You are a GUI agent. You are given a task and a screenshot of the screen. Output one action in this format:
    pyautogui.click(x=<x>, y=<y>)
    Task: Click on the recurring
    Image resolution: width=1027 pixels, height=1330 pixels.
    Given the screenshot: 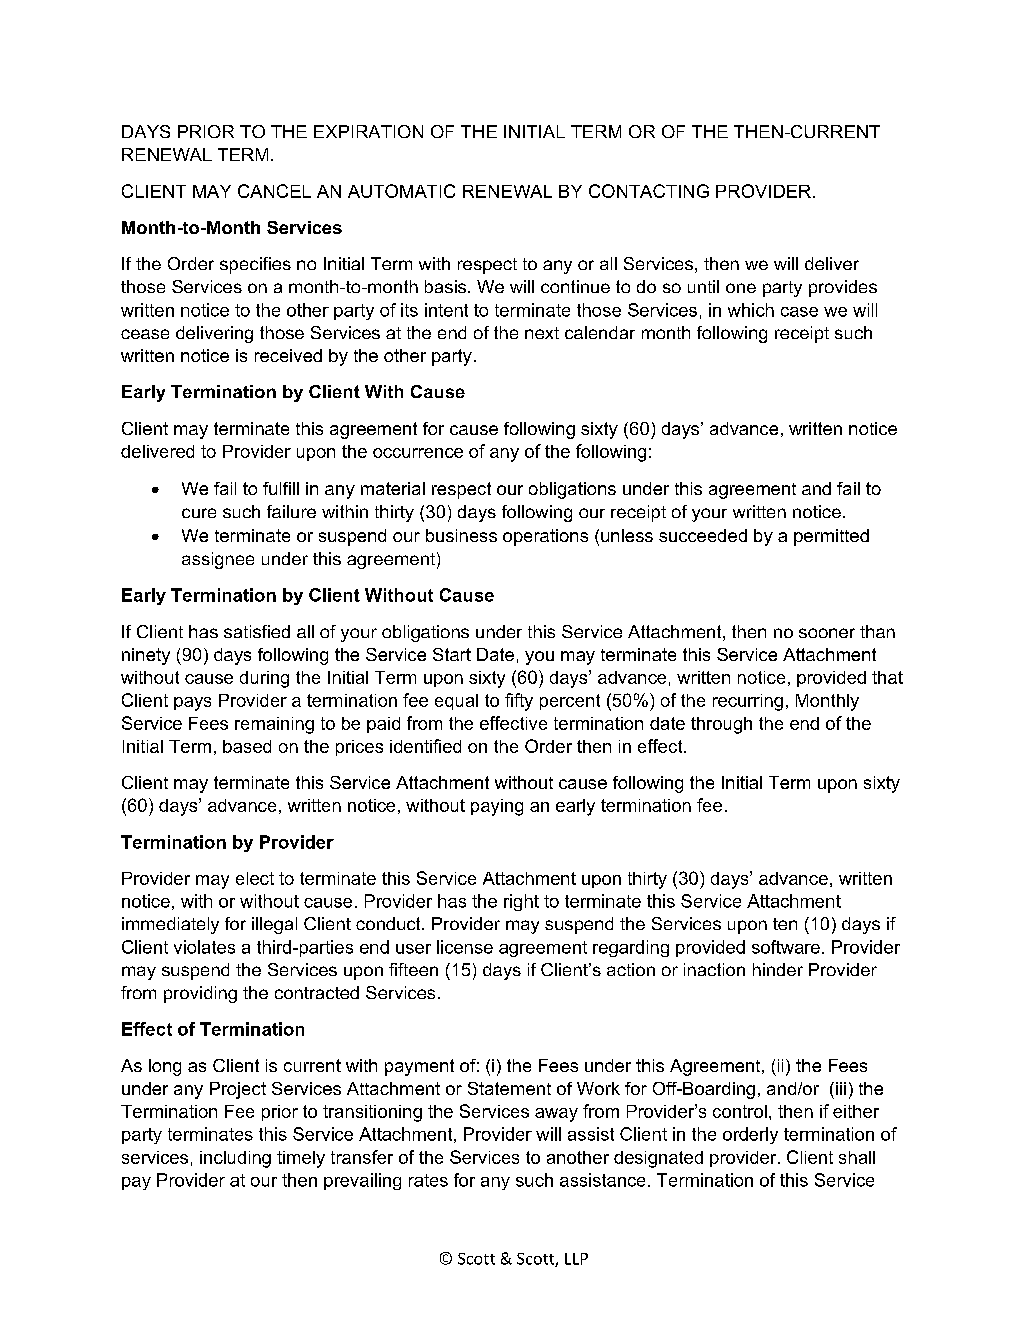 What is the action you would take?
    pyautogui.click(x=748, y=702)
